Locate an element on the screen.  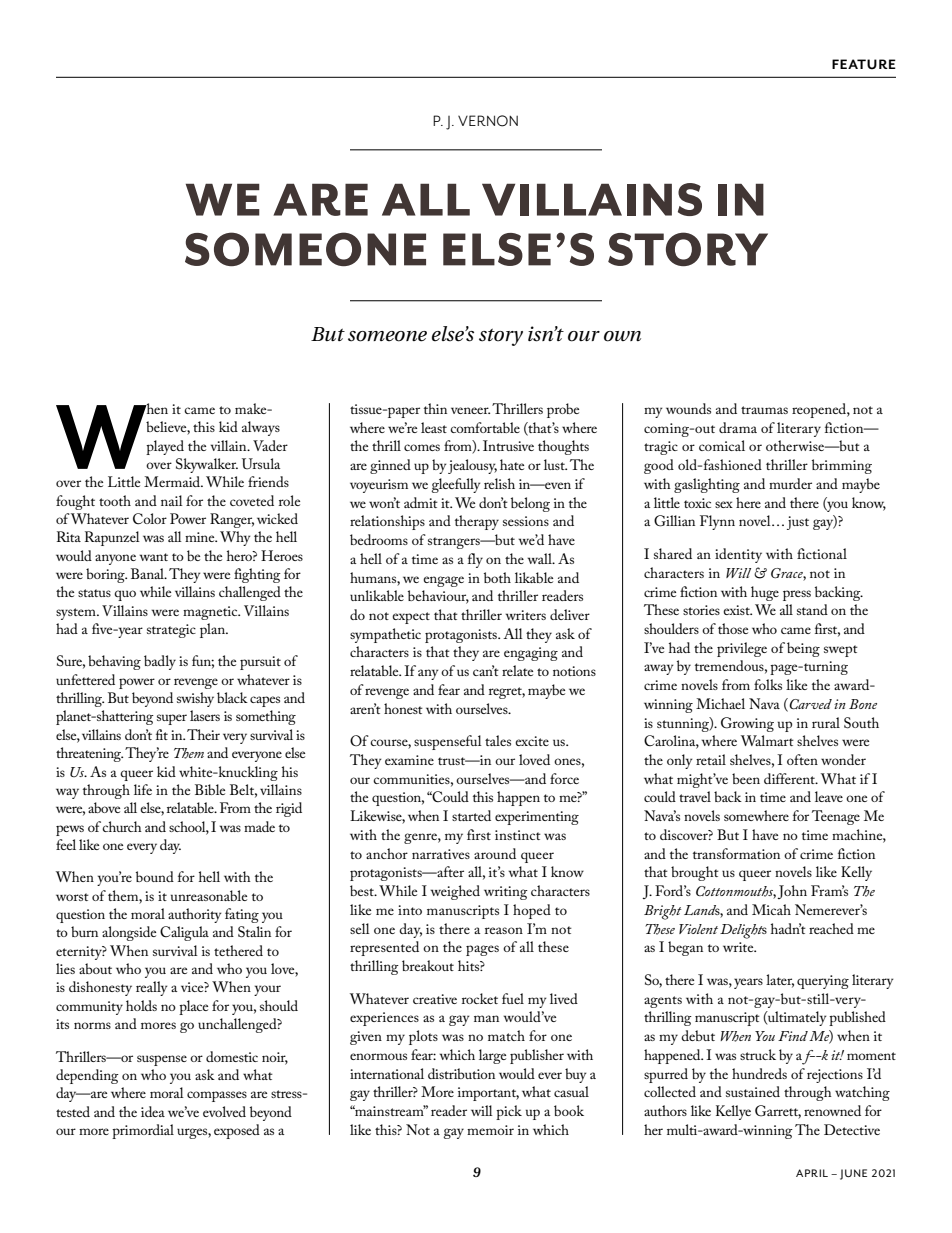
Garrett is located at coordinates (778, 1112).
